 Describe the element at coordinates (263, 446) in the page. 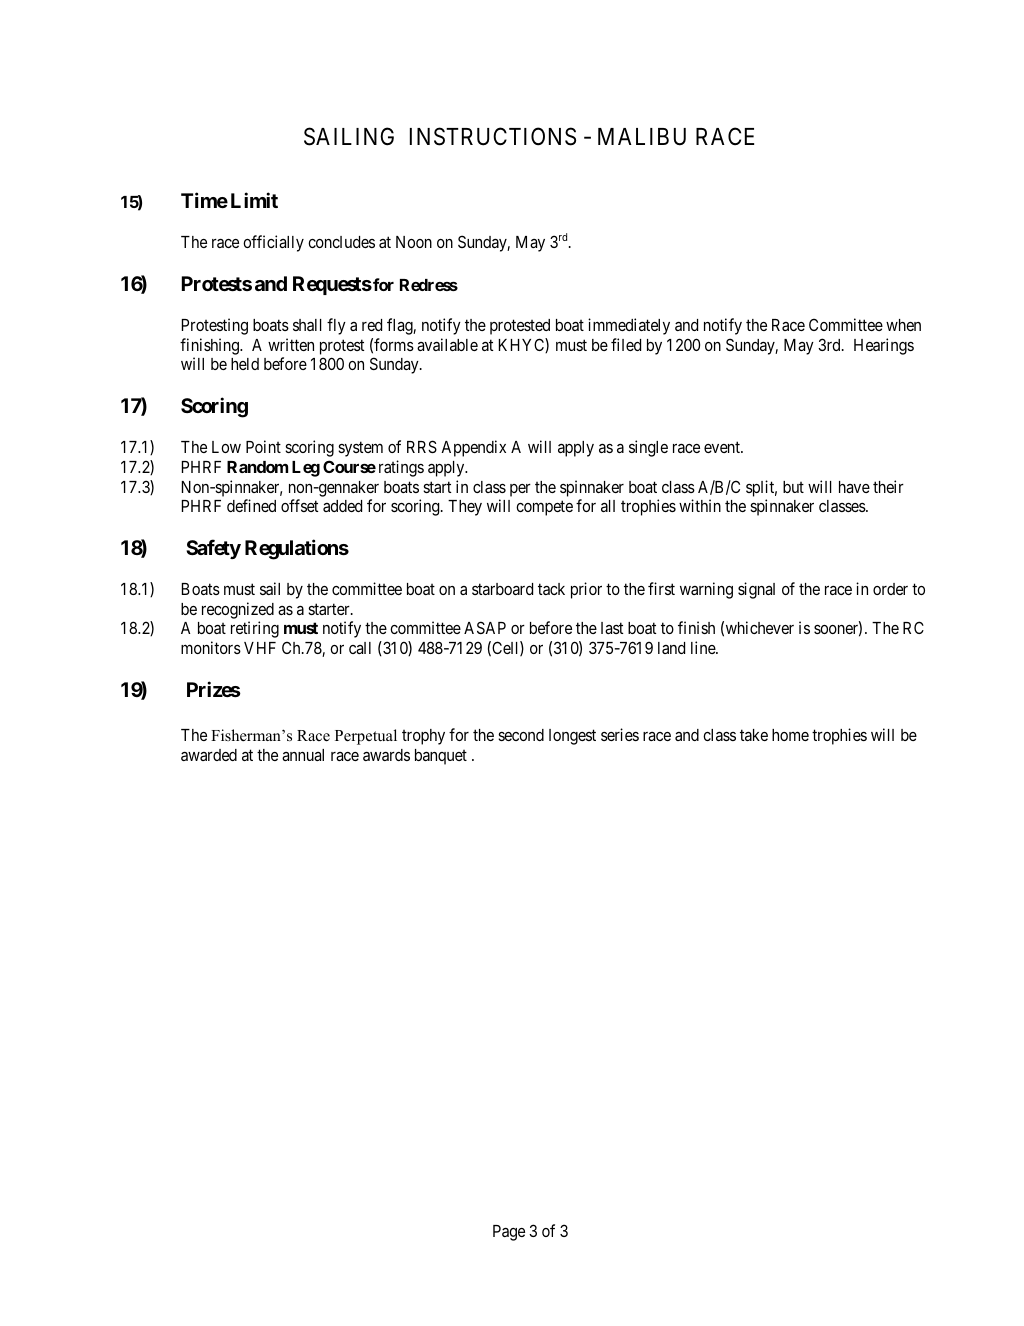

I see `Point` at that location.
